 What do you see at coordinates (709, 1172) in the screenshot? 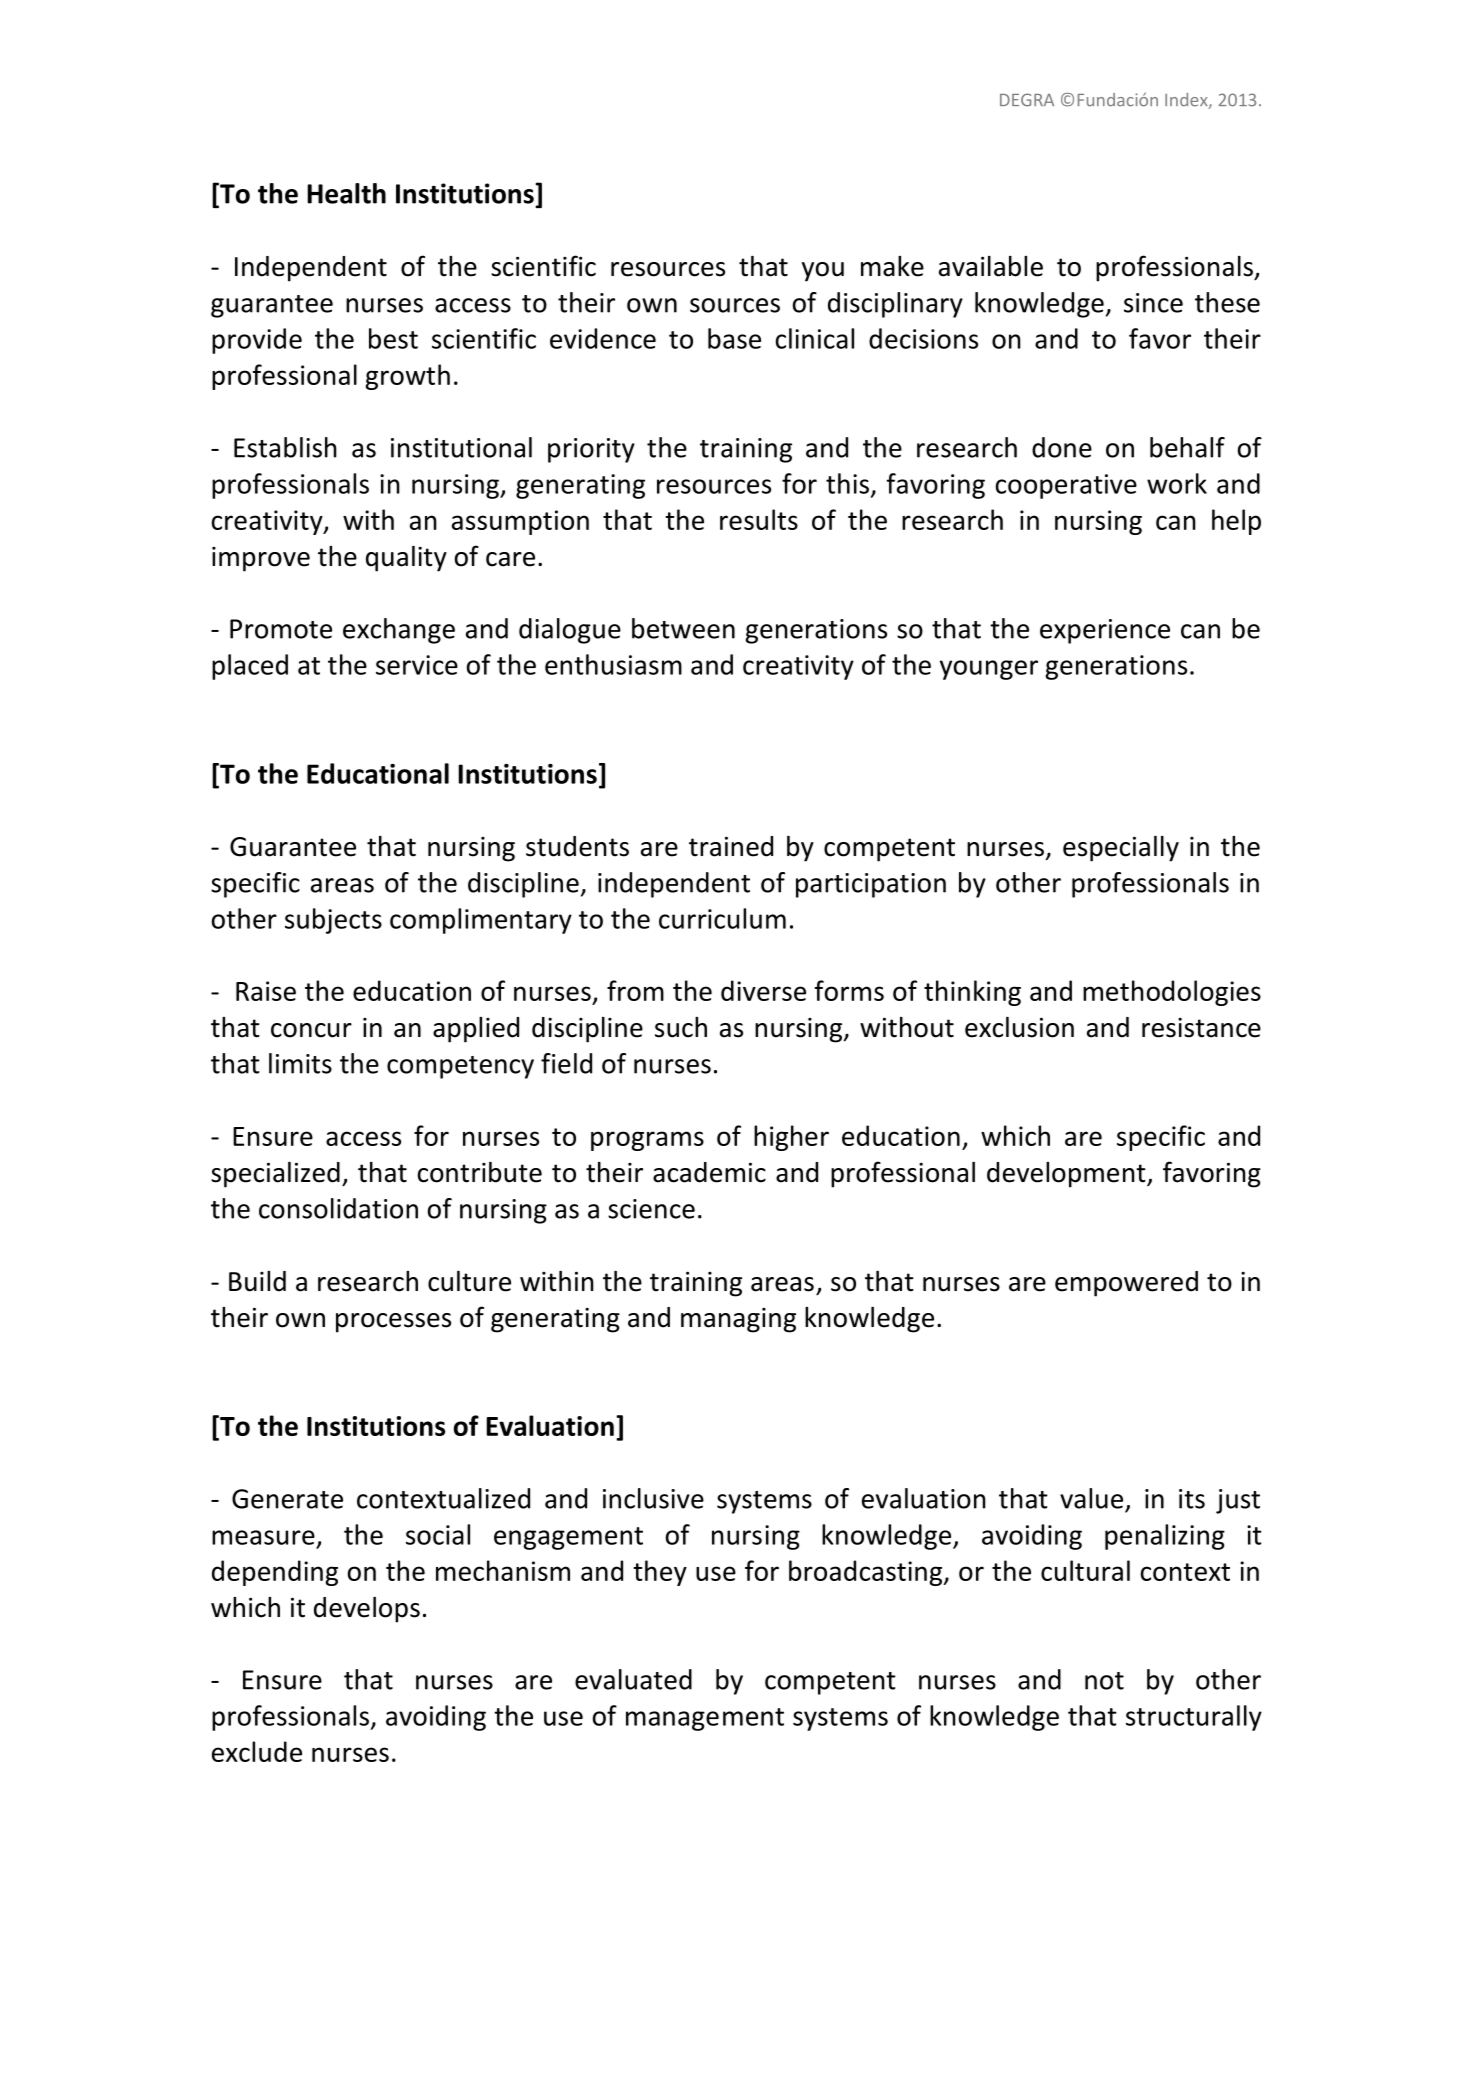
I see `academic` at bounding box center [709, 1172].
